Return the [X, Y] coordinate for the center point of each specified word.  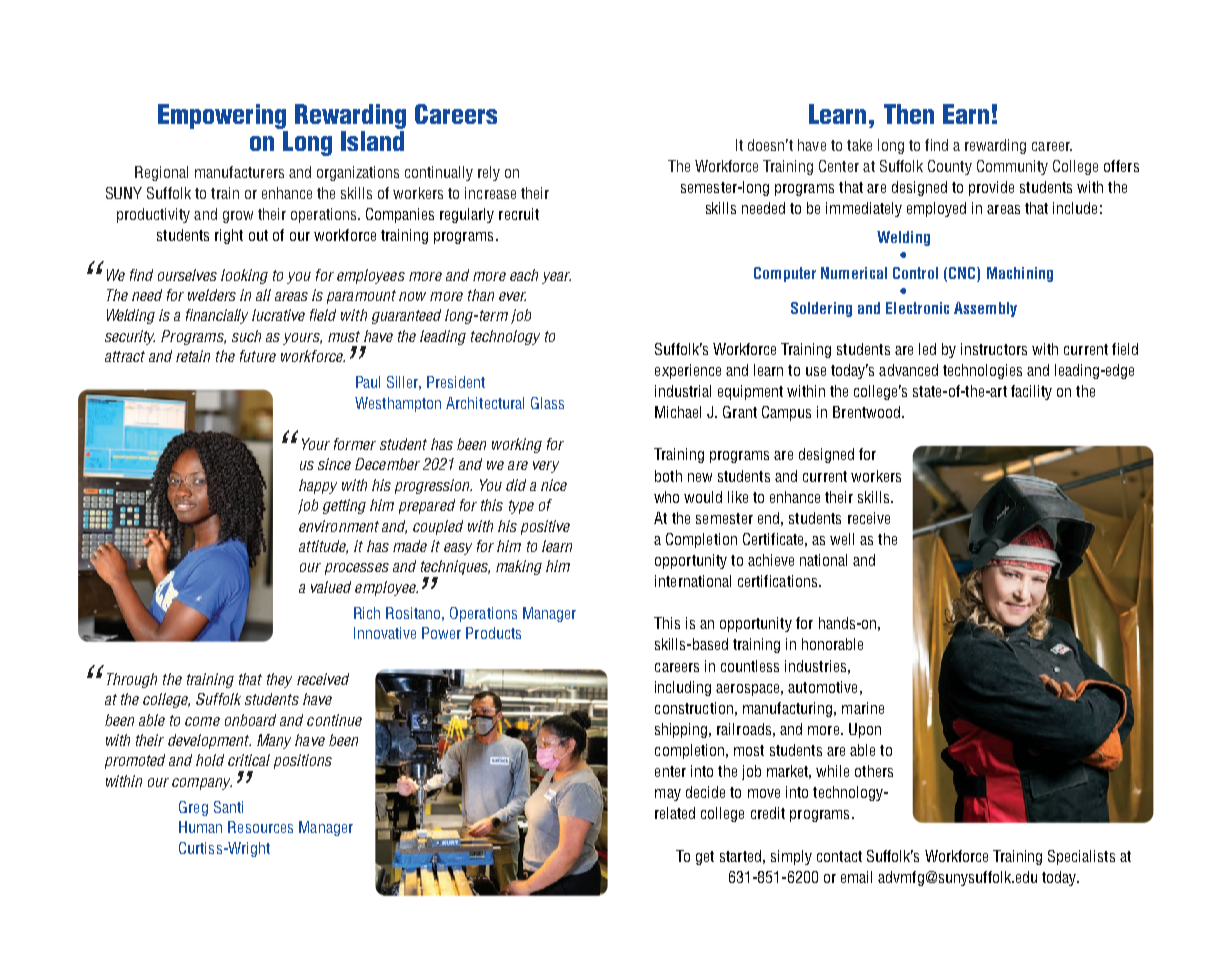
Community [1012, 167]
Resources [260, 827]
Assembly [985, 309]
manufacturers [239, 172]
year [556, 278]
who [666, 497]
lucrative [278, 315]
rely [489, 173]
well [842, 539]
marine [863, 708]
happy [318, 486]
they [279, 680]
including [683, 688]
